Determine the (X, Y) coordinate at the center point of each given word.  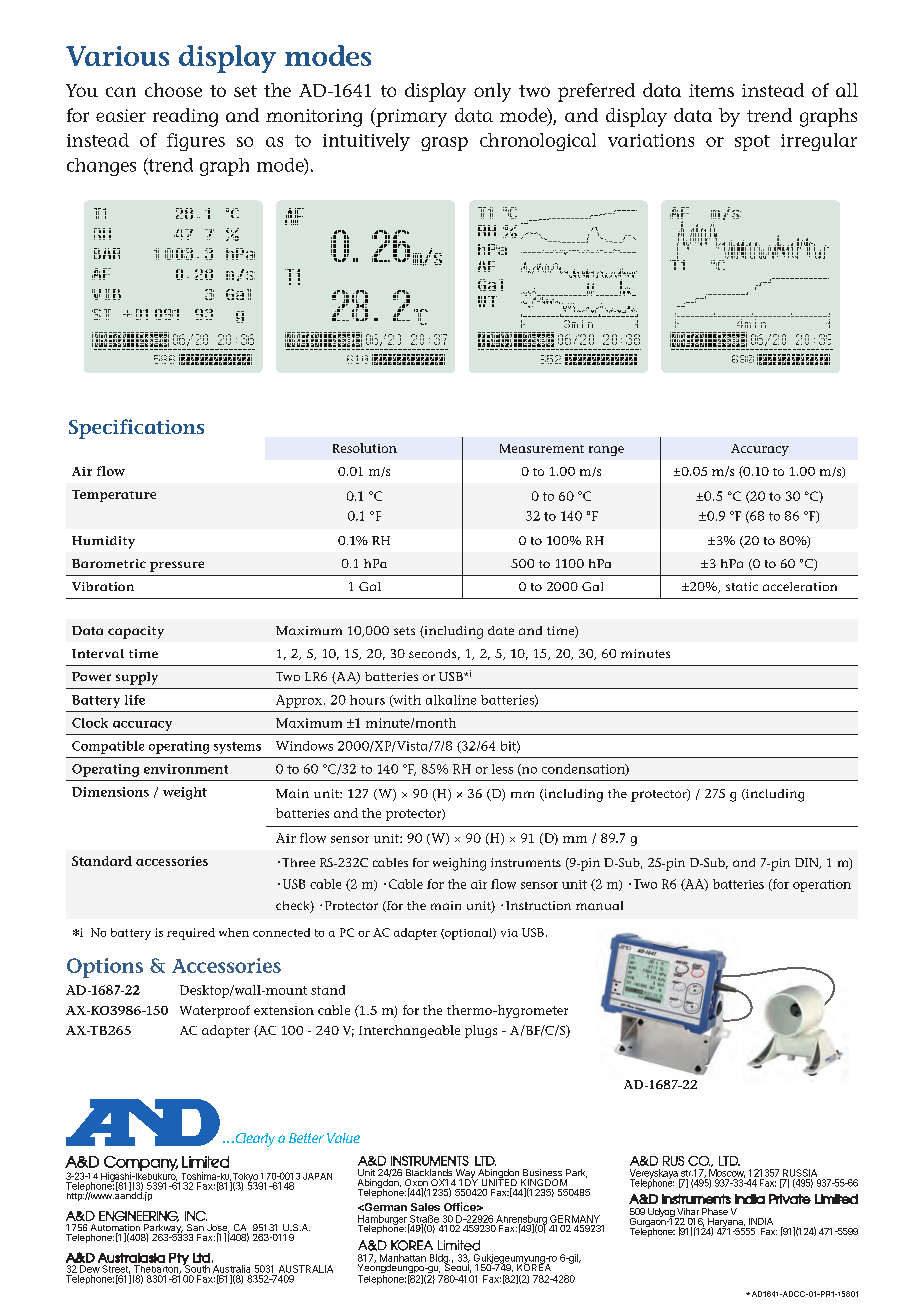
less (502, 769)
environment (186, 769)
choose (173, 90)
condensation (584, 770)
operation (822, 886)
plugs (481, 1031)
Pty (179, 1260)
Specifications (136, 429)
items (711, 90)
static (742, 586)
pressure (177, 566)
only (492, 92)
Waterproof (215, 1011)
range (606, 451)
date (501, 630)
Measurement (542, 448)
